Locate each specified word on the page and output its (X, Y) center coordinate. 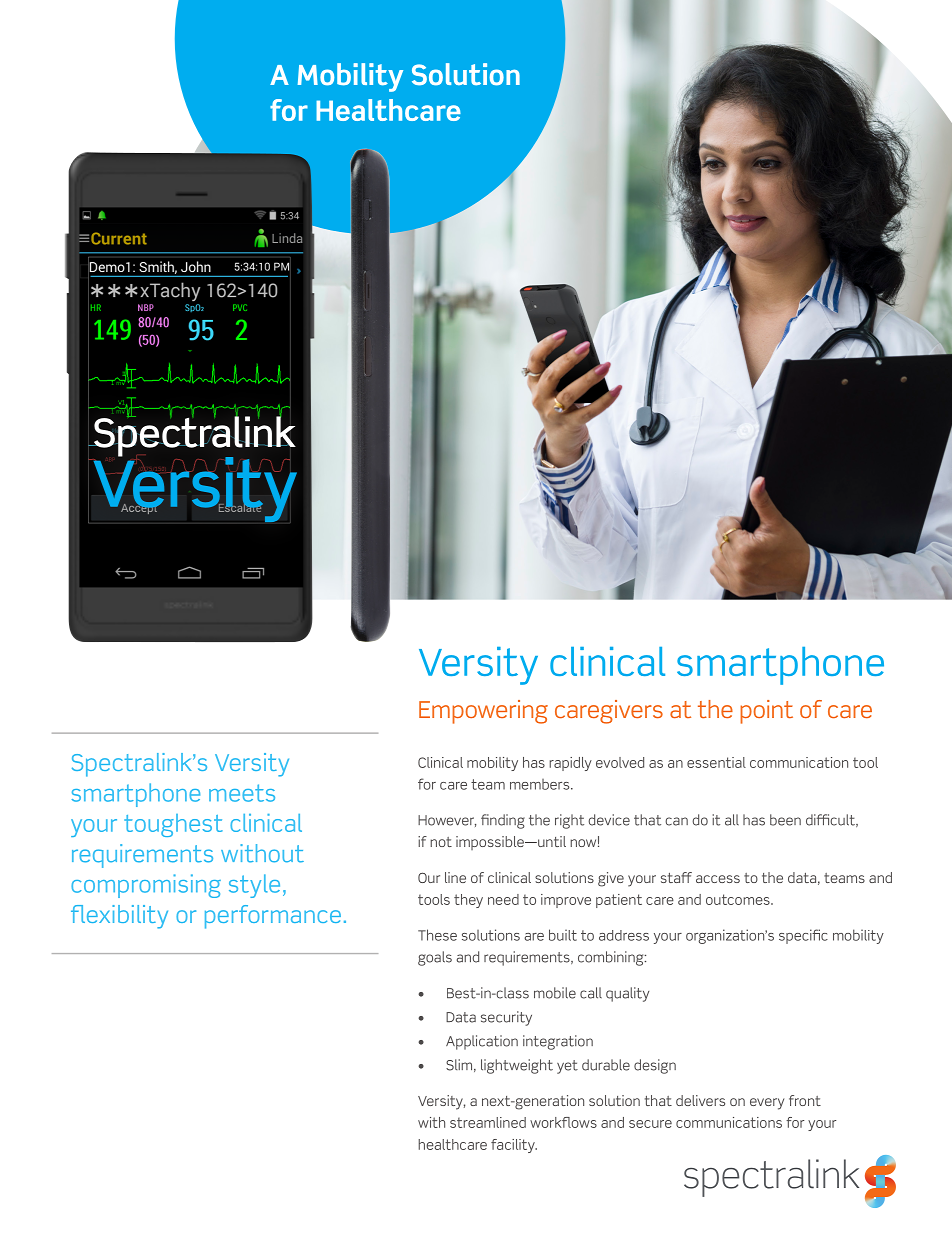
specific (803, 936)
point (766, 712)
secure (650, 1124)
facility (514, 1146)
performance (273, 917)
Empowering (483, 712)
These (437, 935)
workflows (563, 1122)
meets (242, 793)
